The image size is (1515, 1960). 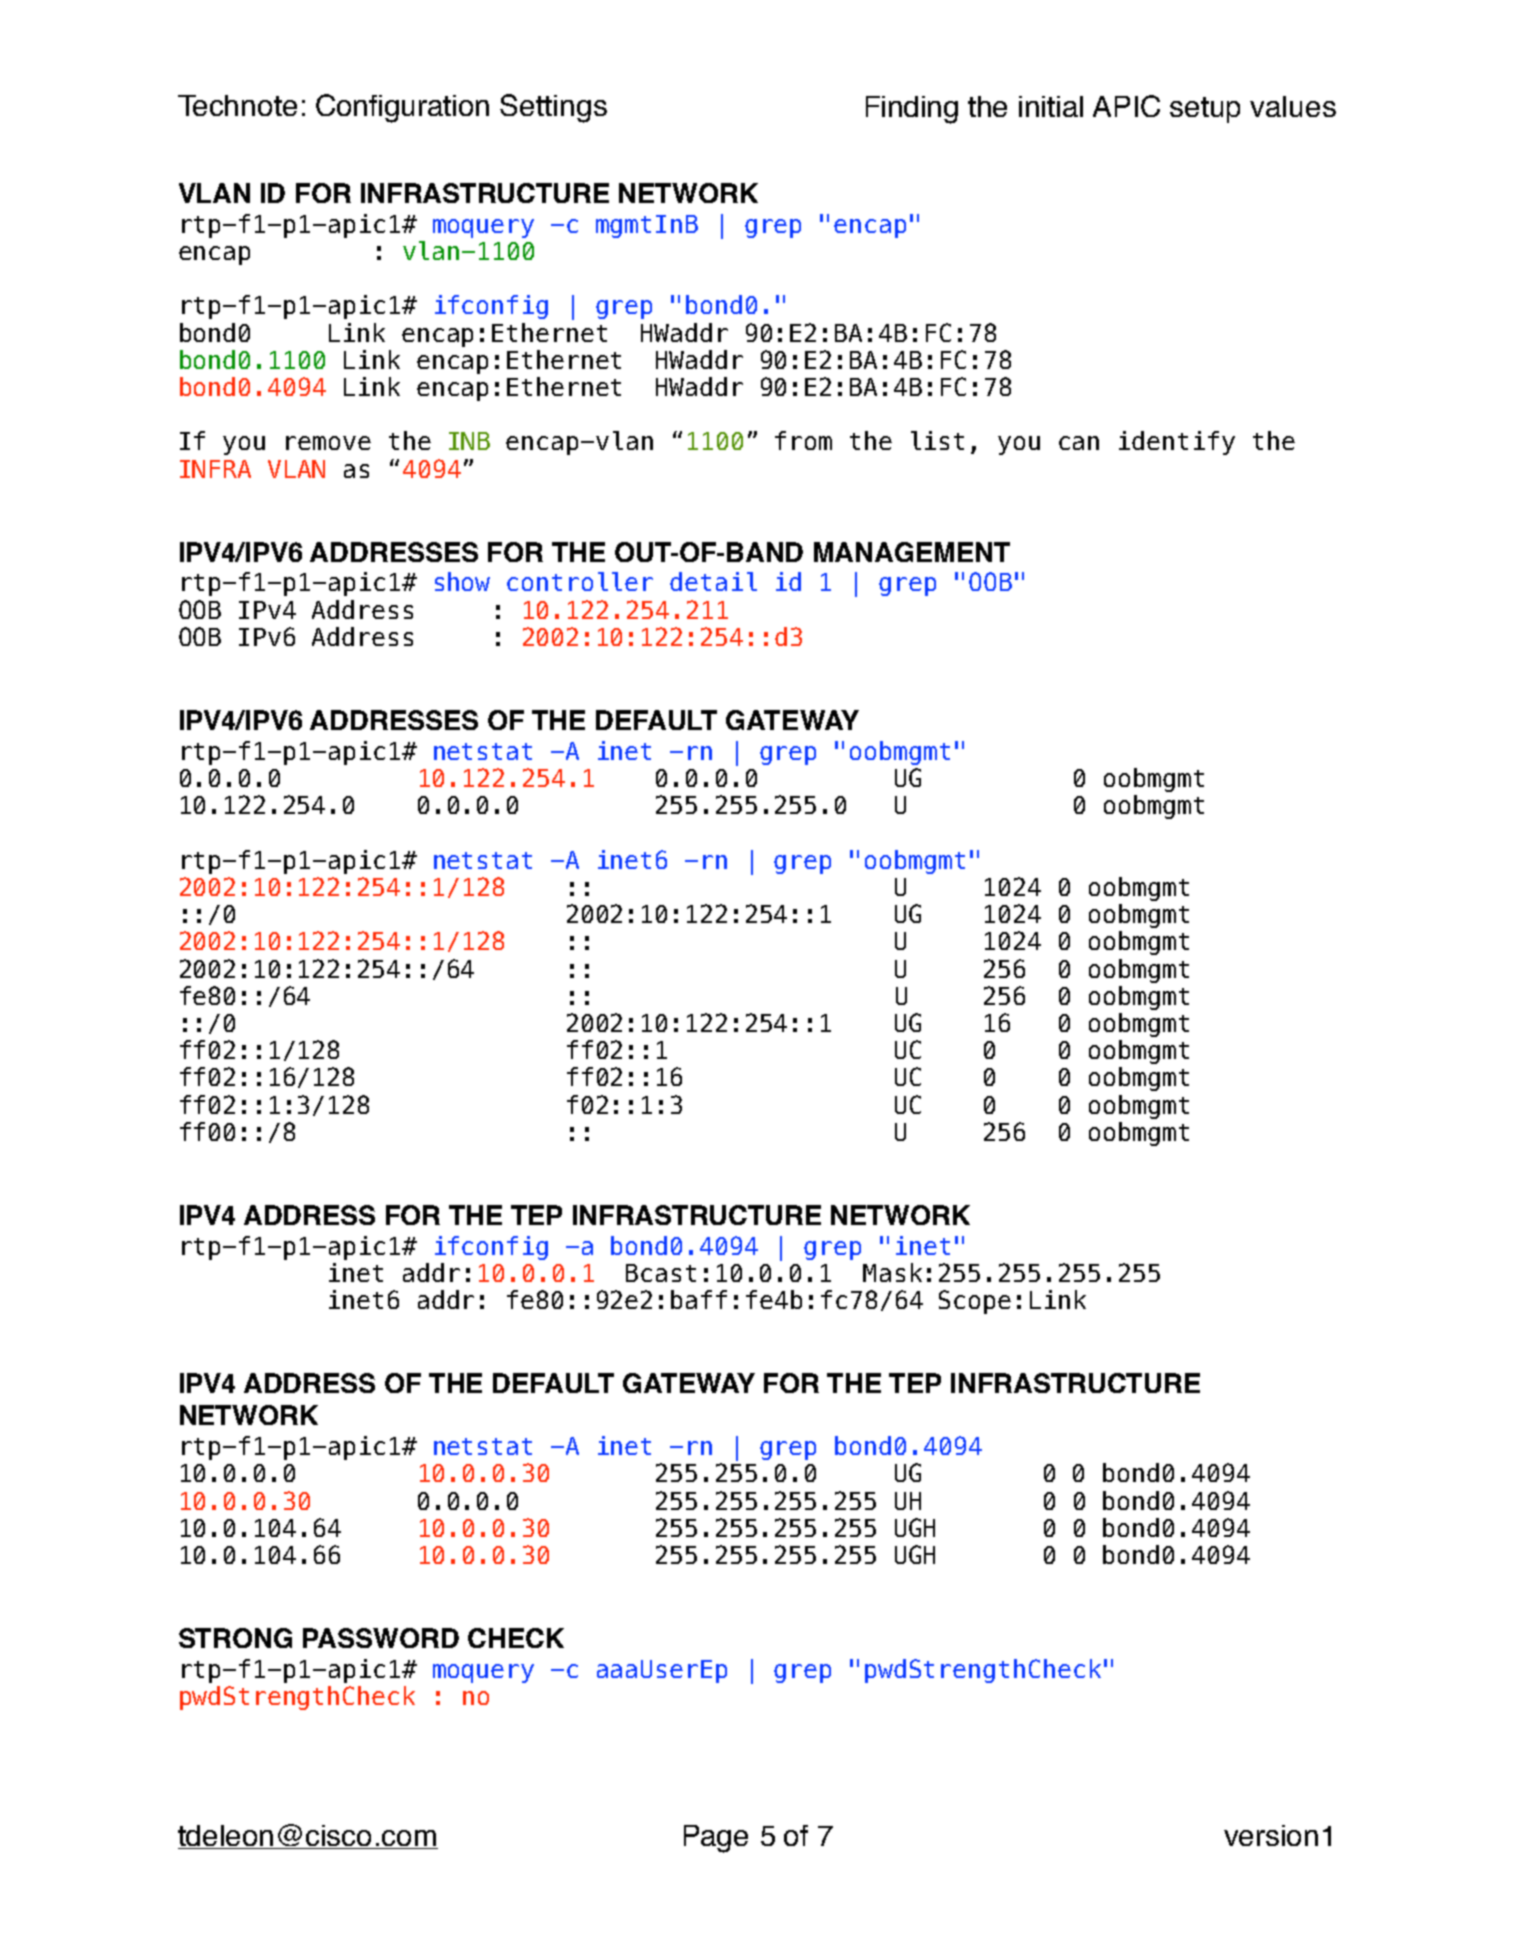 I want to click on detail, so click(x=713, y=581).
